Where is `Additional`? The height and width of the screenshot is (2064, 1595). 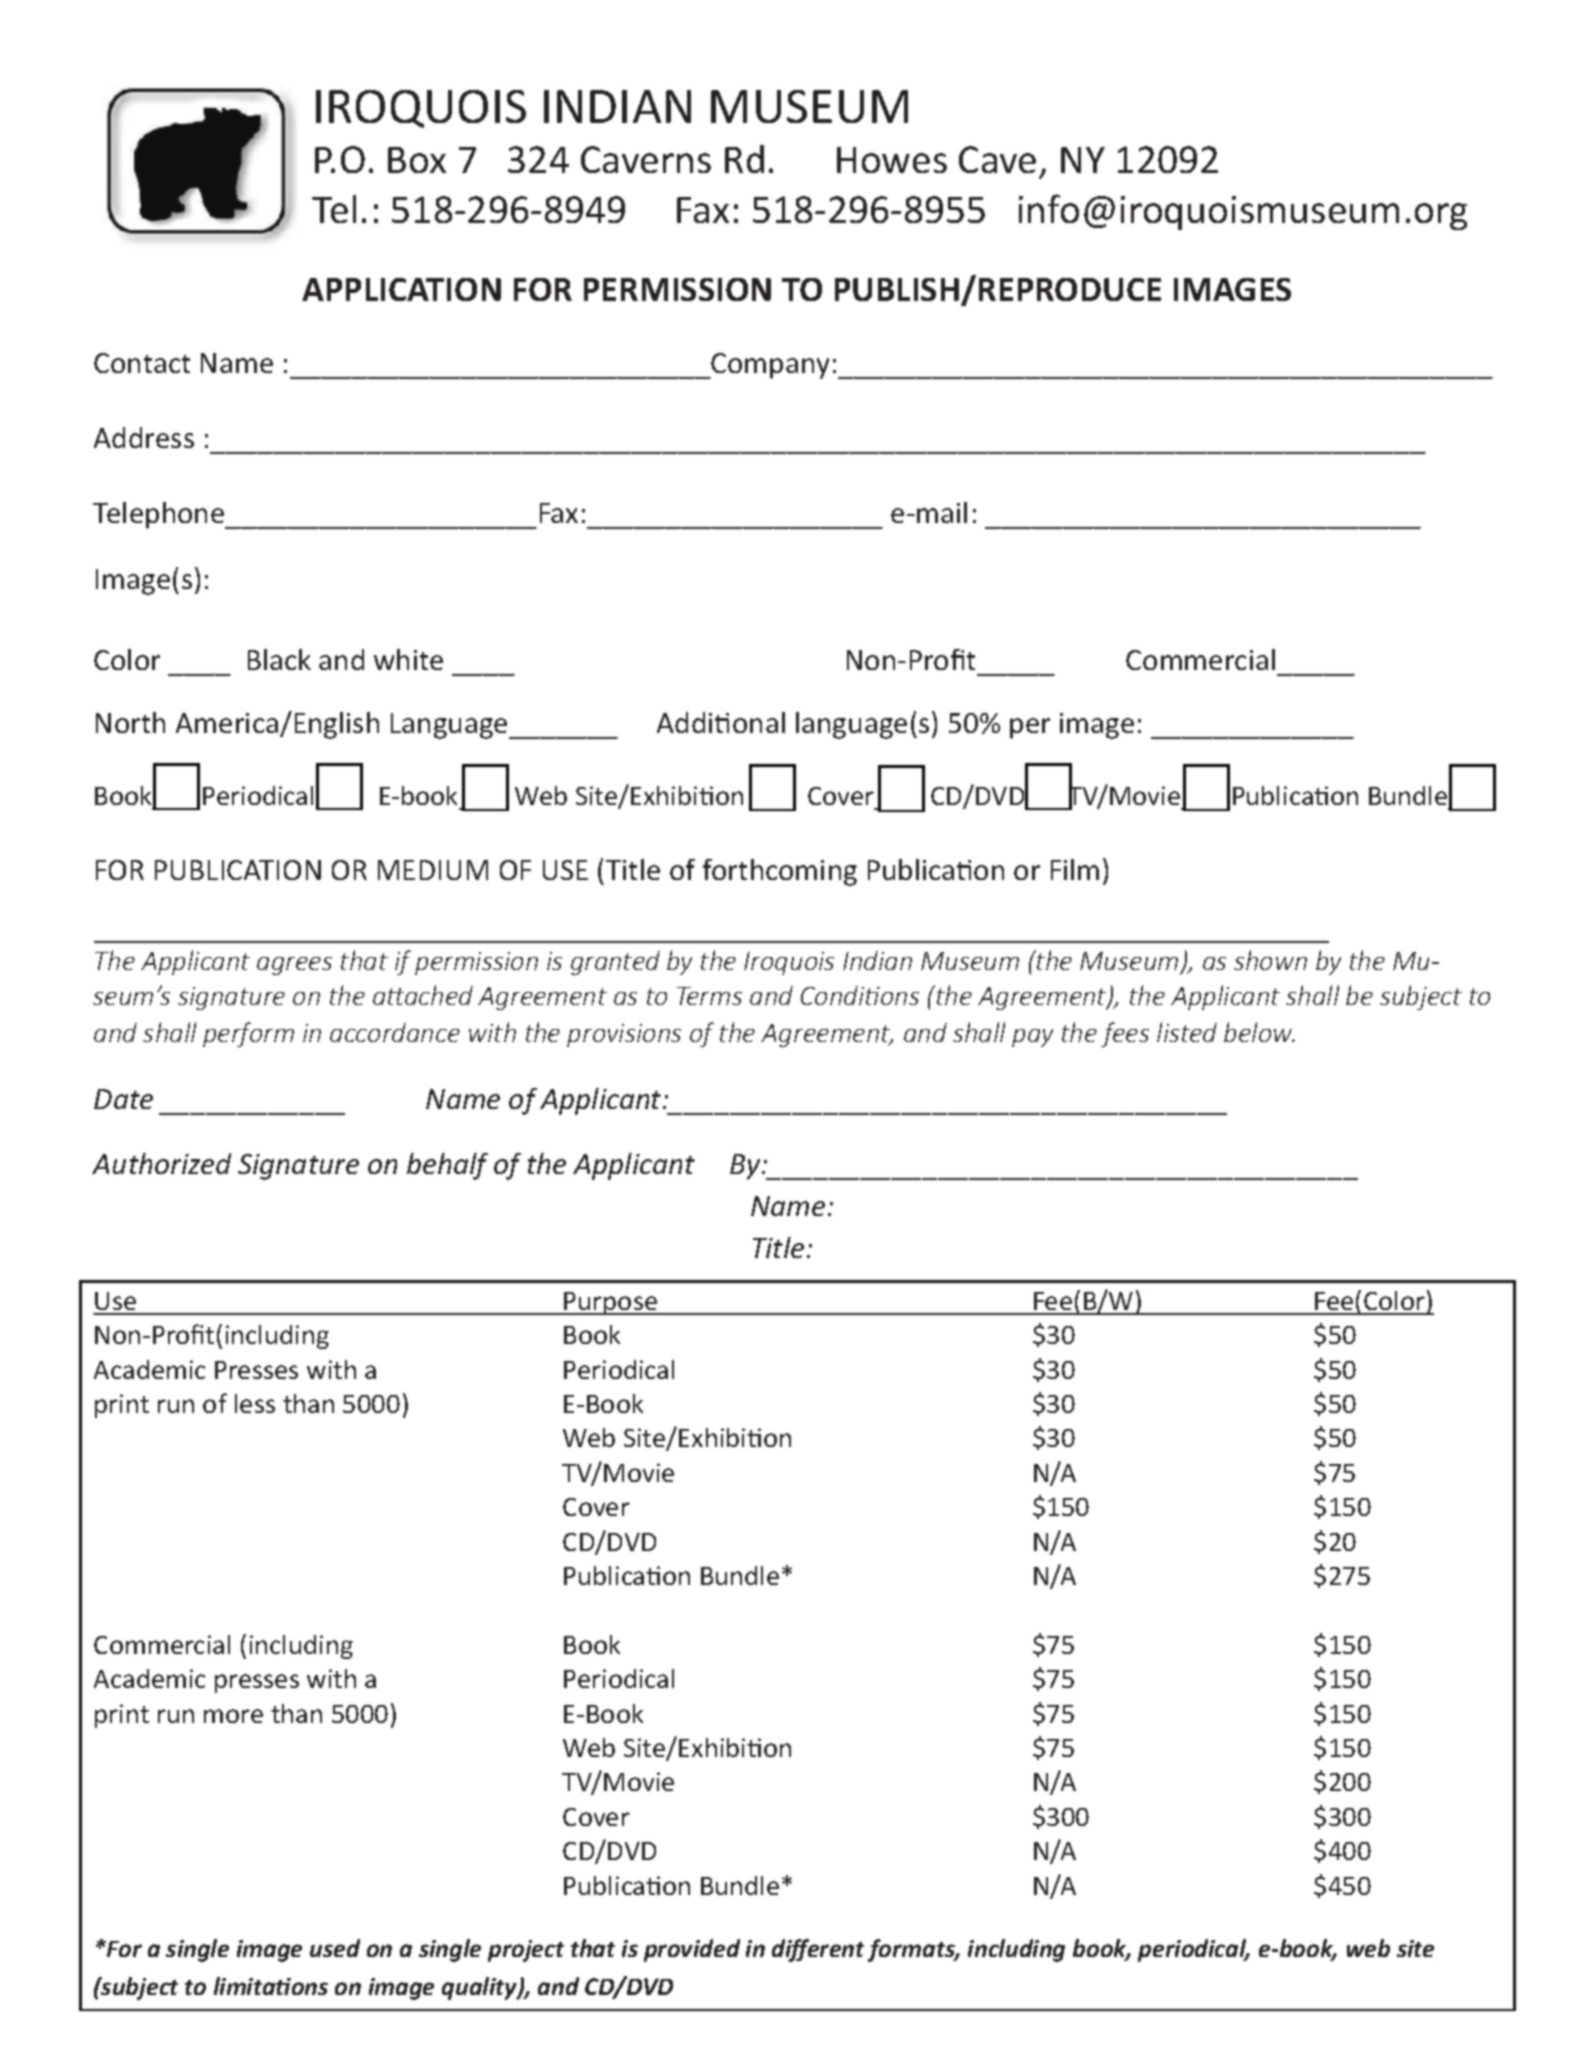 Additional is located at coordinates (721, 722).
